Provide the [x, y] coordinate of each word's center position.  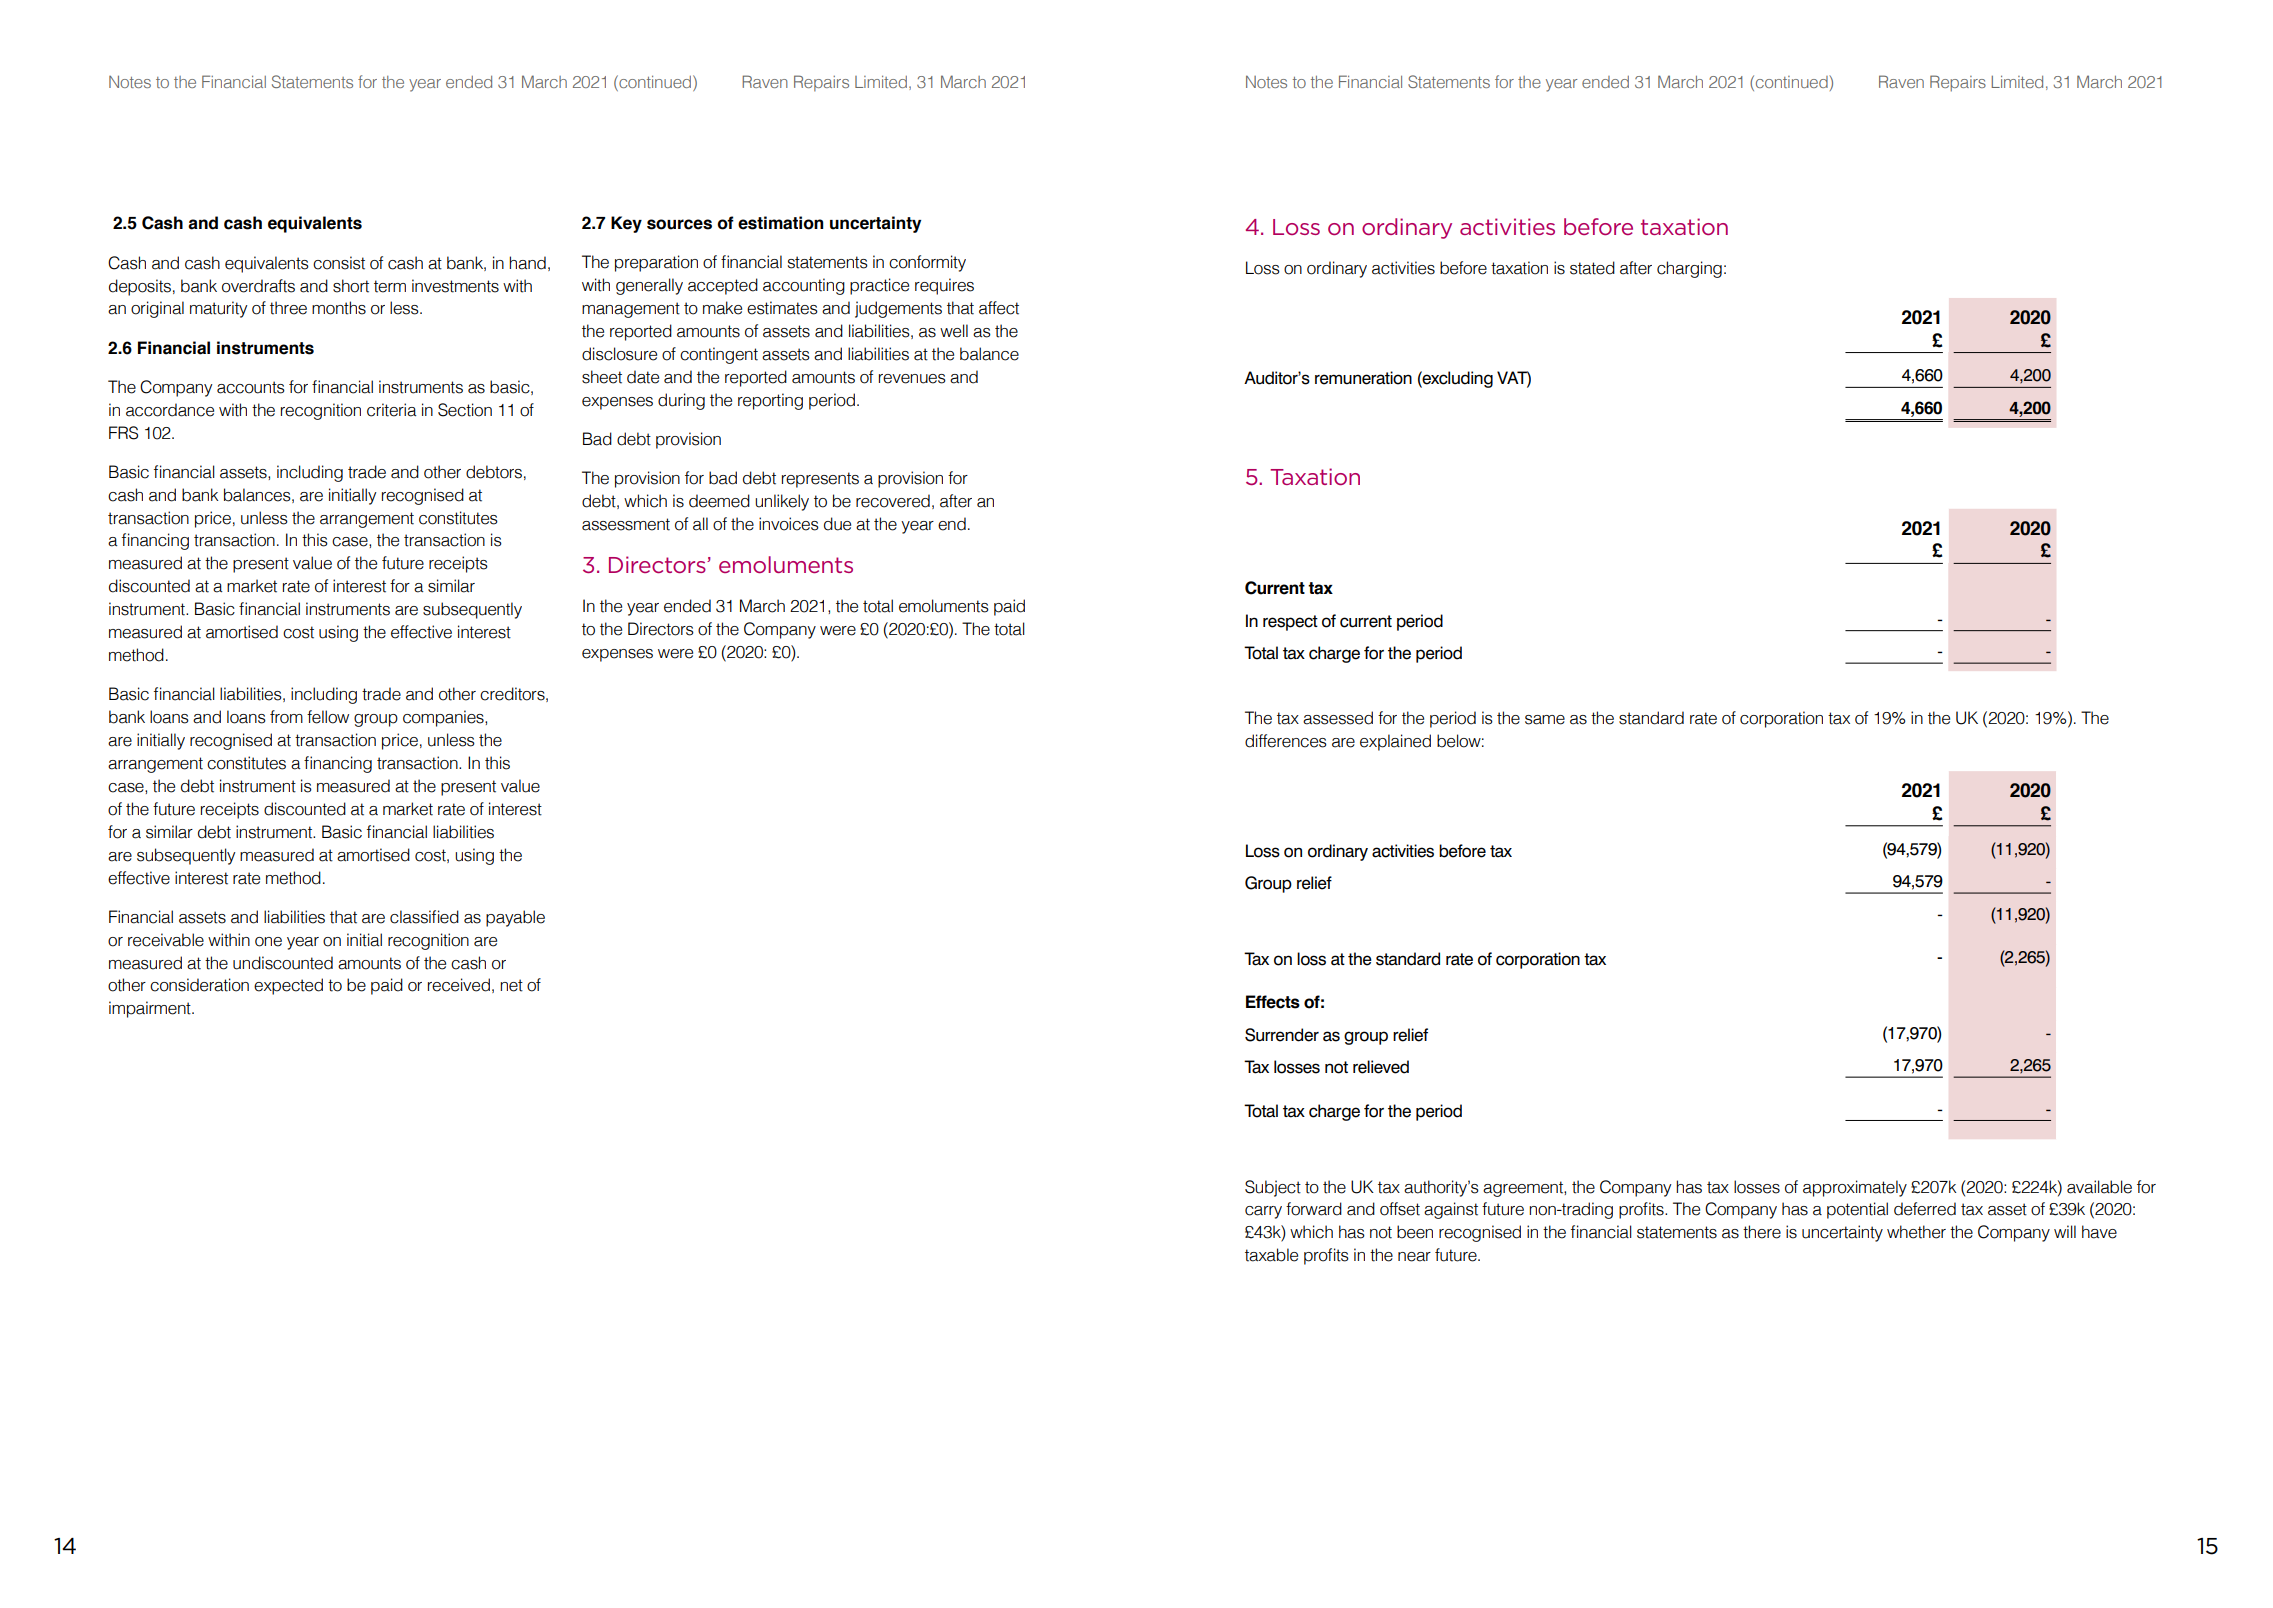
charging [1689, 269]
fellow [328, 717]
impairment [151, 1009]
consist [339, 263]
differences [1286, 741]
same [1545, 720]
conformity [927, 263]
